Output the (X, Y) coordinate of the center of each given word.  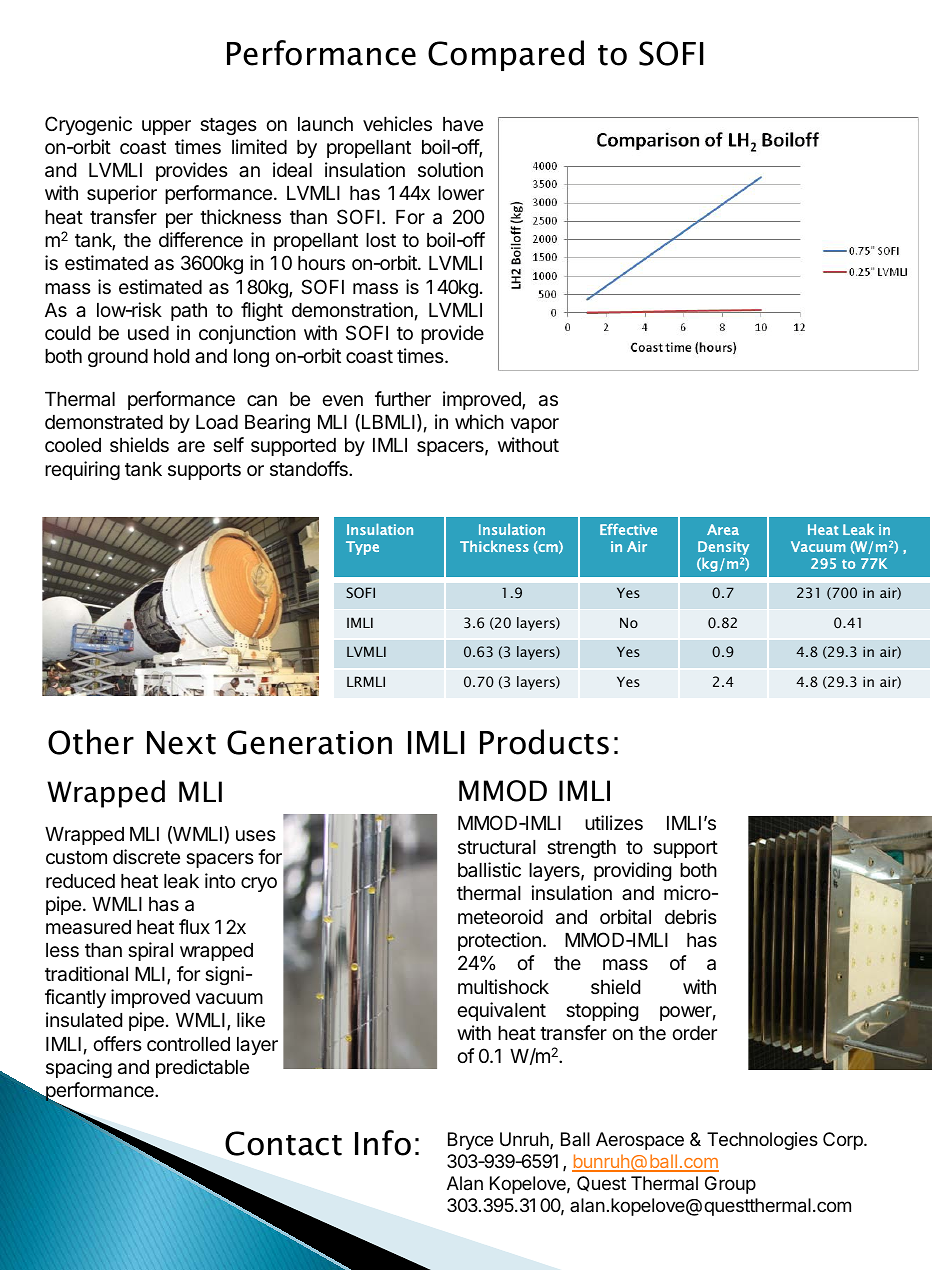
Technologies (762, 1141)
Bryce (470, 1141)
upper (166, 127)
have (463, 124)
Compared (506, 55)
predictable (202, 1068)
